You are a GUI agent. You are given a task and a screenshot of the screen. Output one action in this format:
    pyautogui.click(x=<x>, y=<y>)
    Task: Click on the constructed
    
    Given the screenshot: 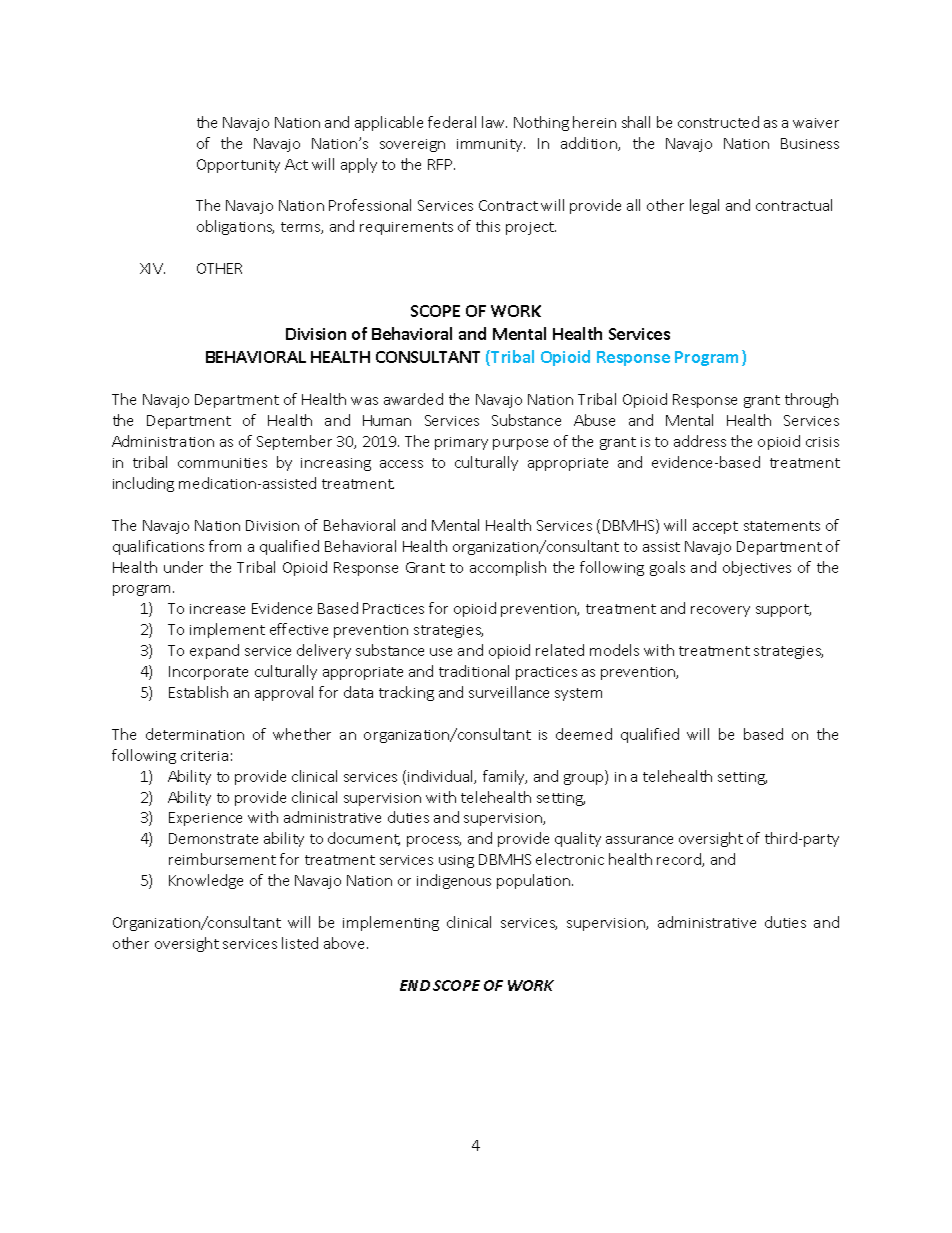 What is the action you would take?
    pyautogui.click(x=718, y=122)
